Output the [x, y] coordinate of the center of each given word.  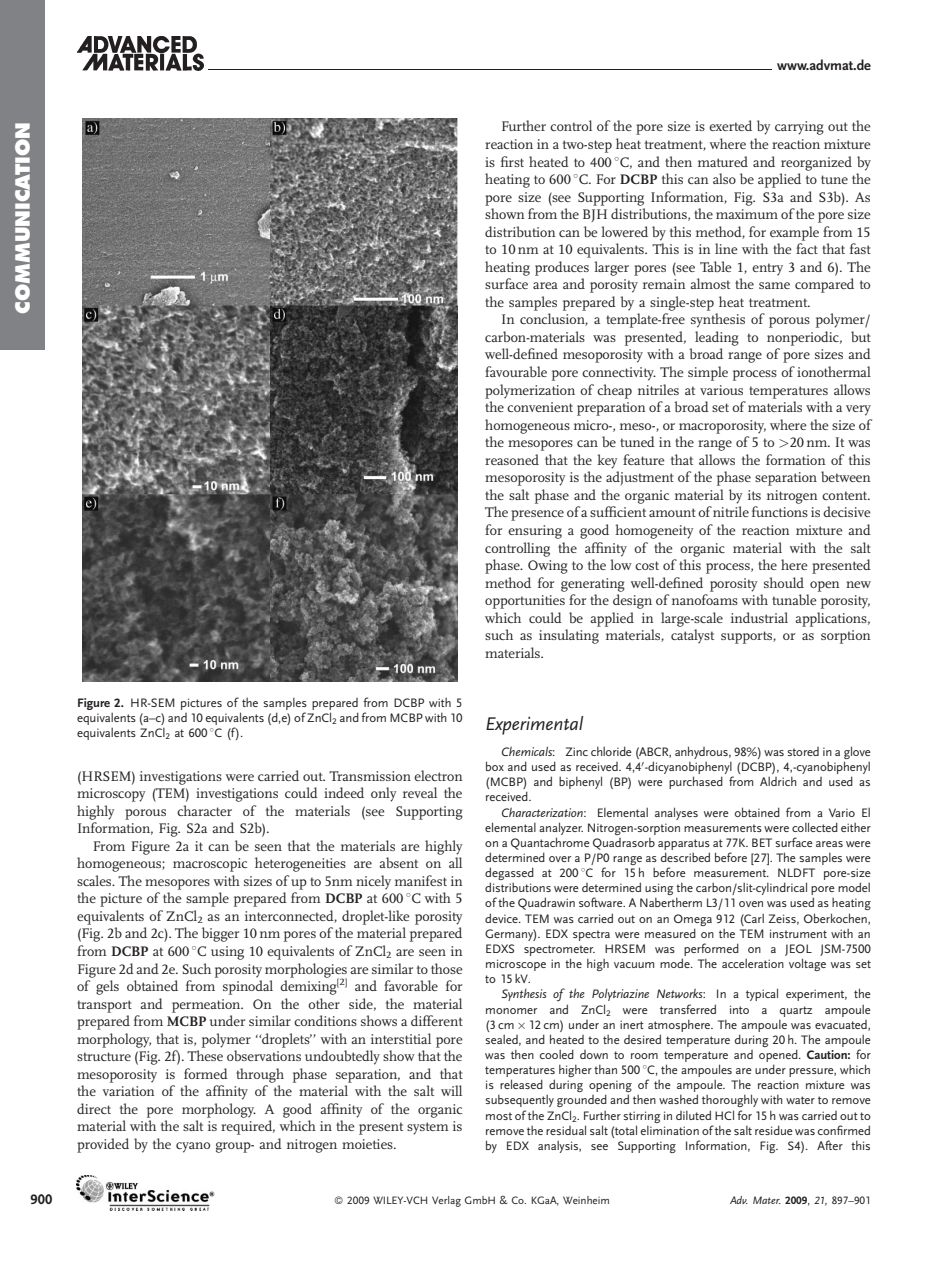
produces [562, 268]
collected [815, 827]
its [754, 495]
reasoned [512, 459]
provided [103, 1145]
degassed [509, 875]
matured [723, 161]
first [512, 161]
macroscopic [210, 865]
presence [537, 515]
